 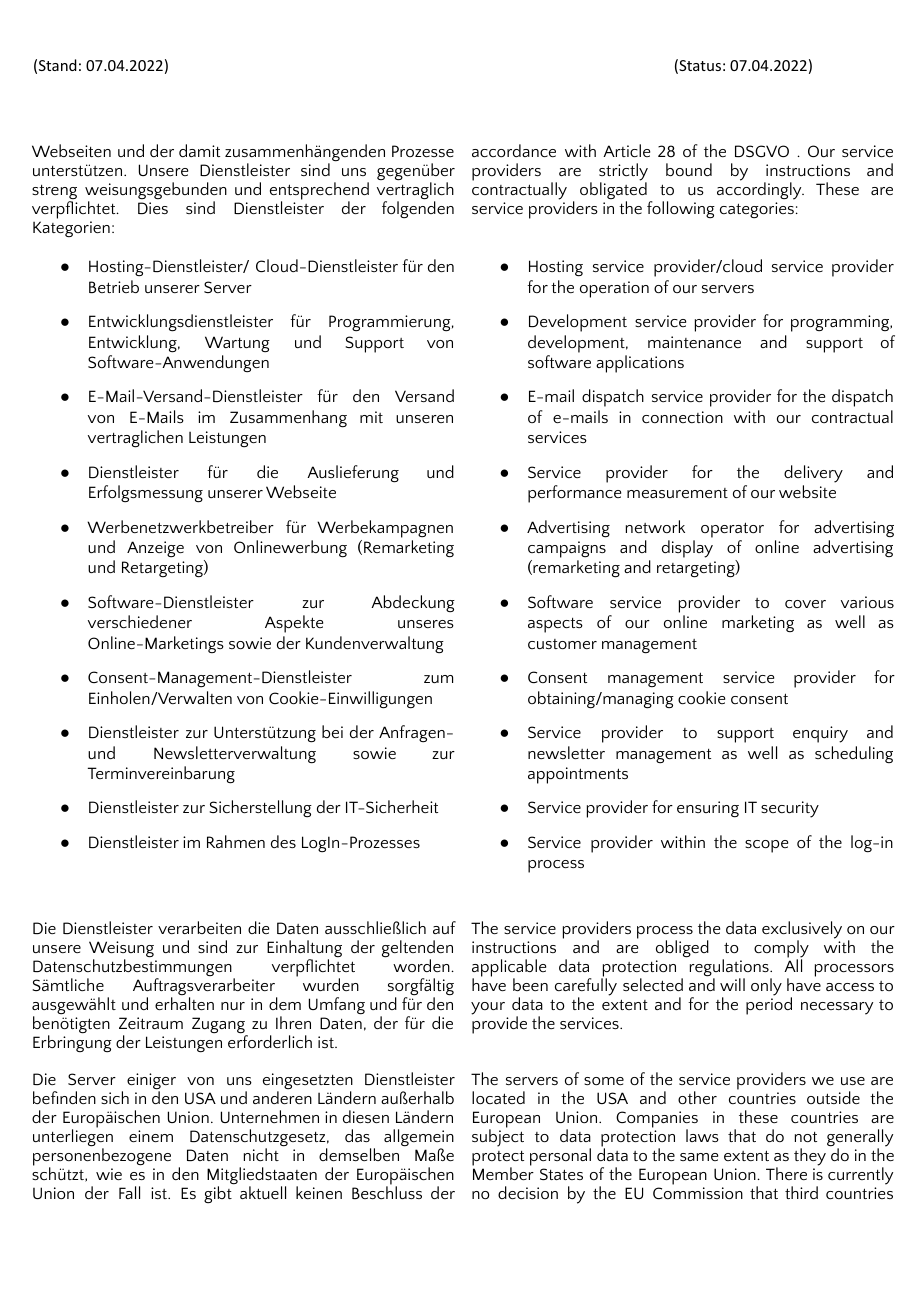 What do you see at coordinates (503, 1172) in the document?
I see `Member` at bounding box center [503, 1172].
